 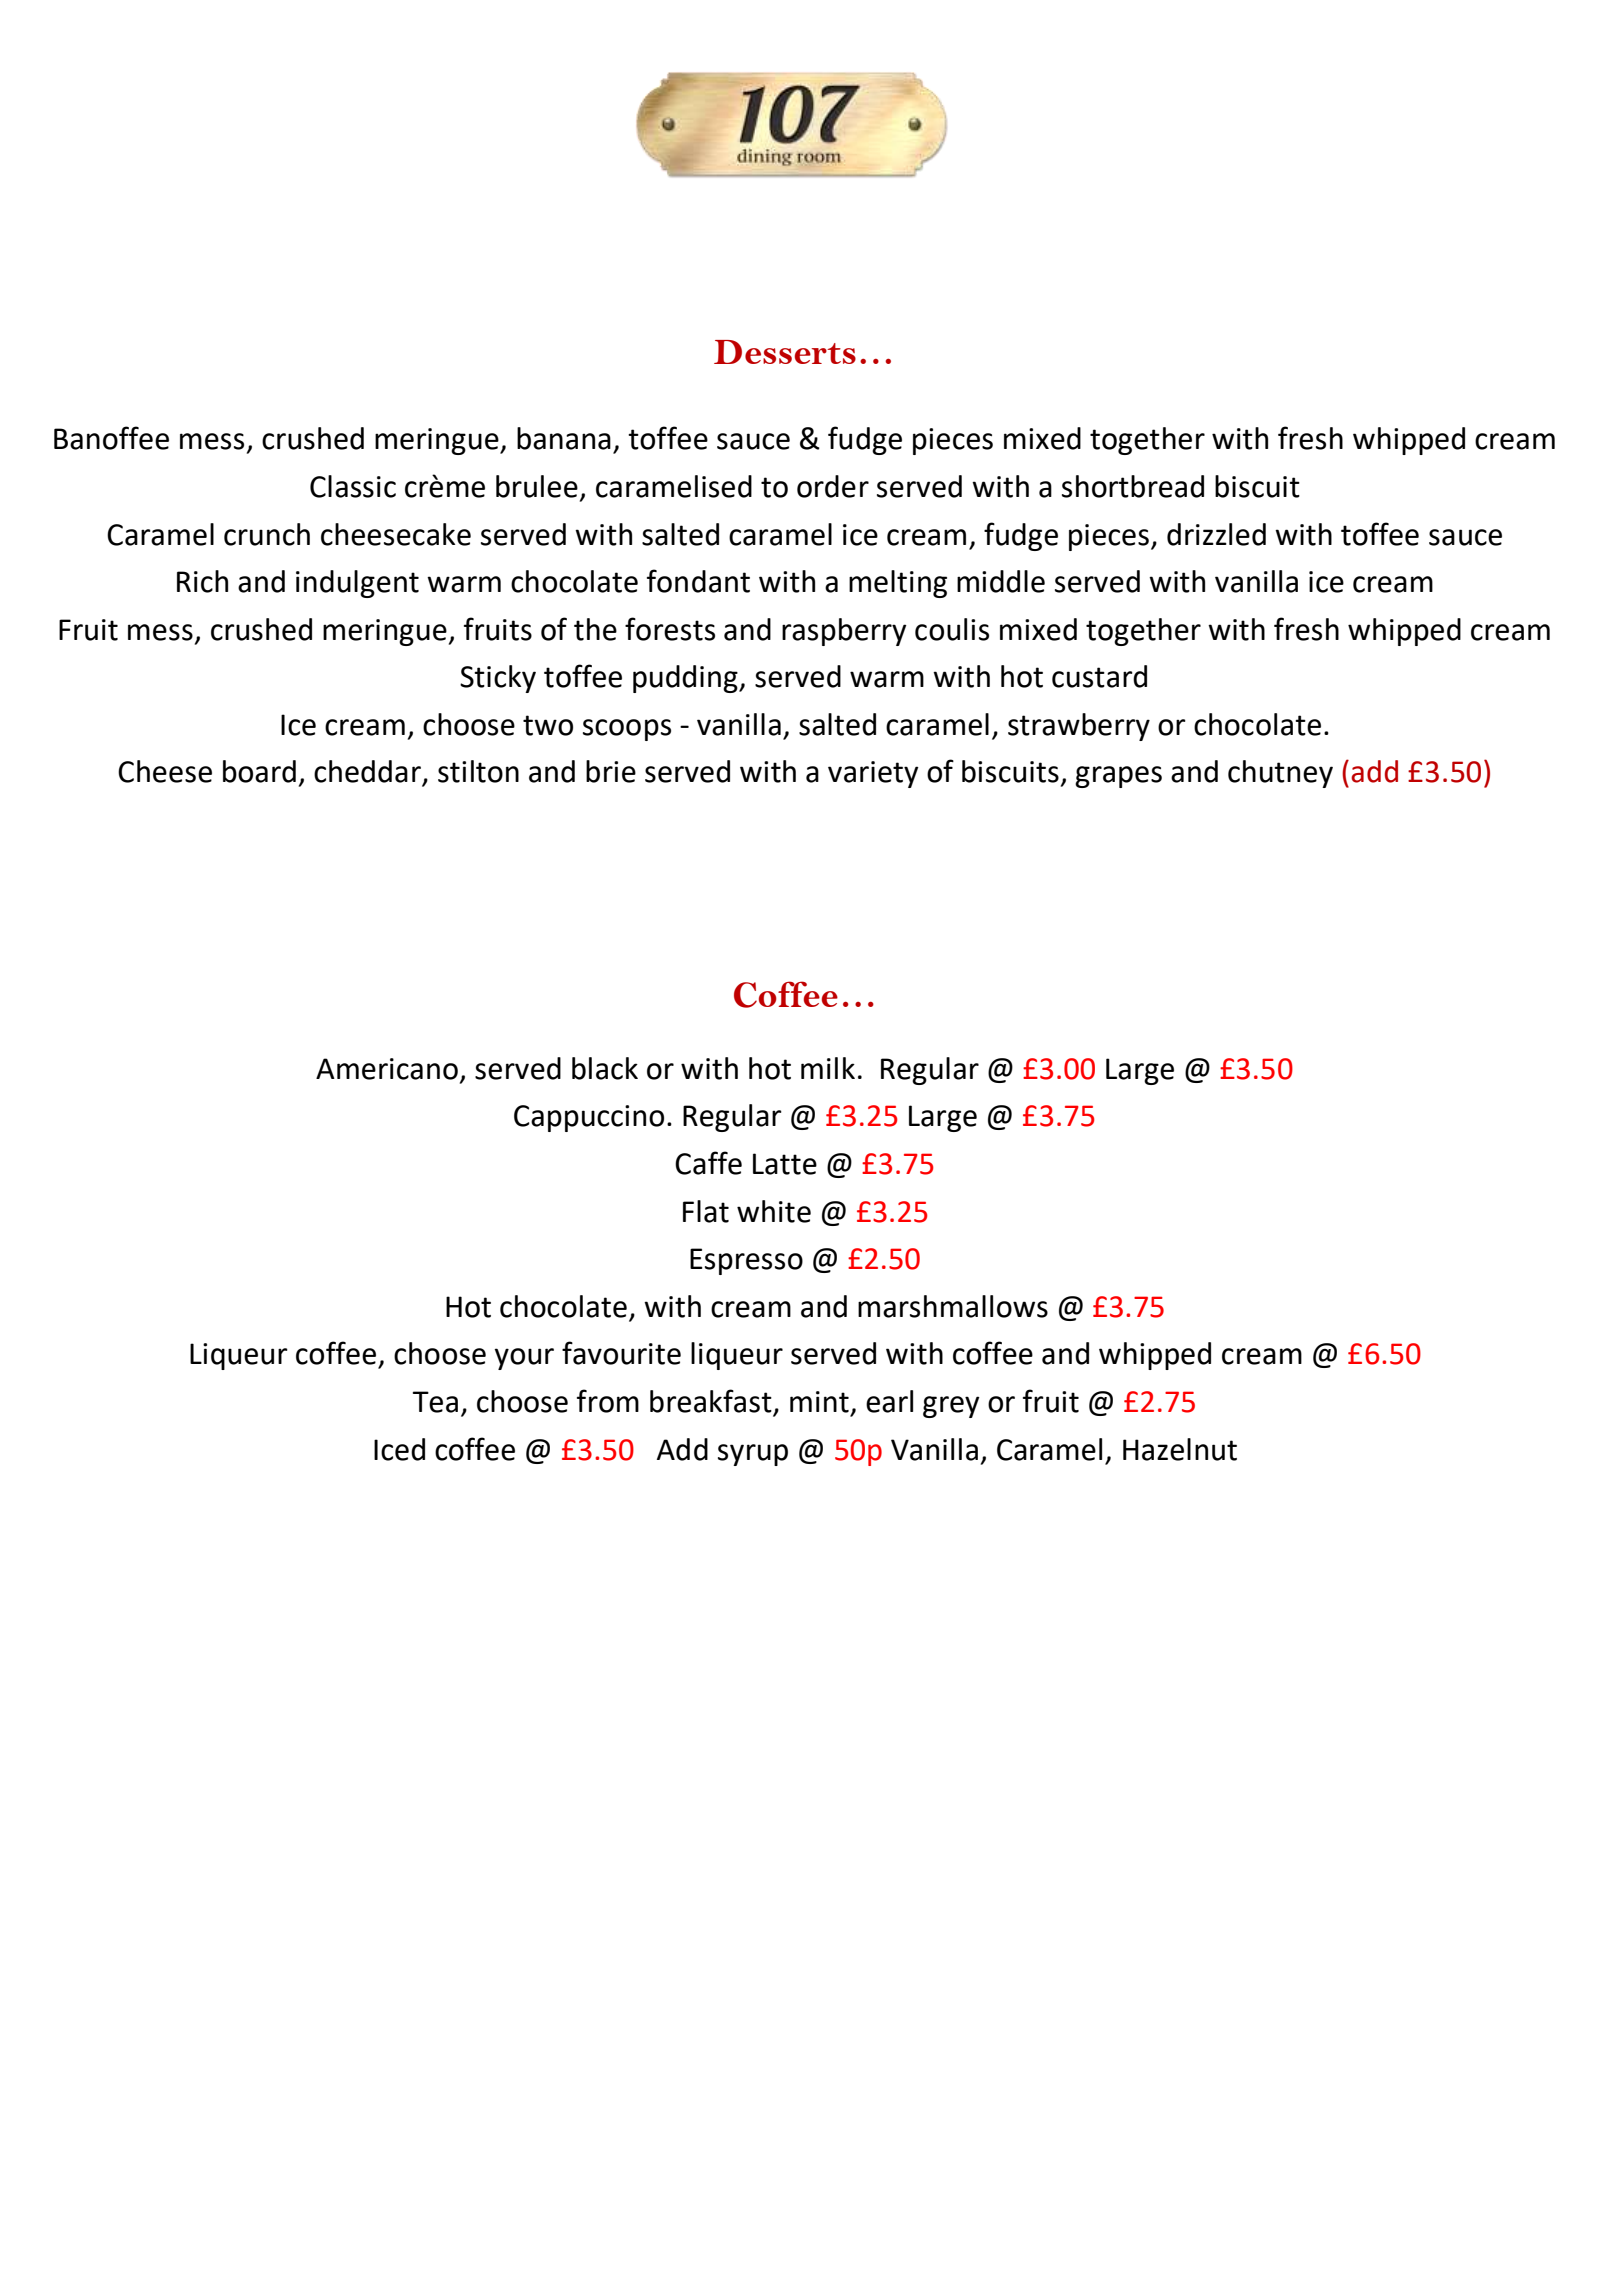 I want to click on Cappuccino, so click(x=589, y=1118).
